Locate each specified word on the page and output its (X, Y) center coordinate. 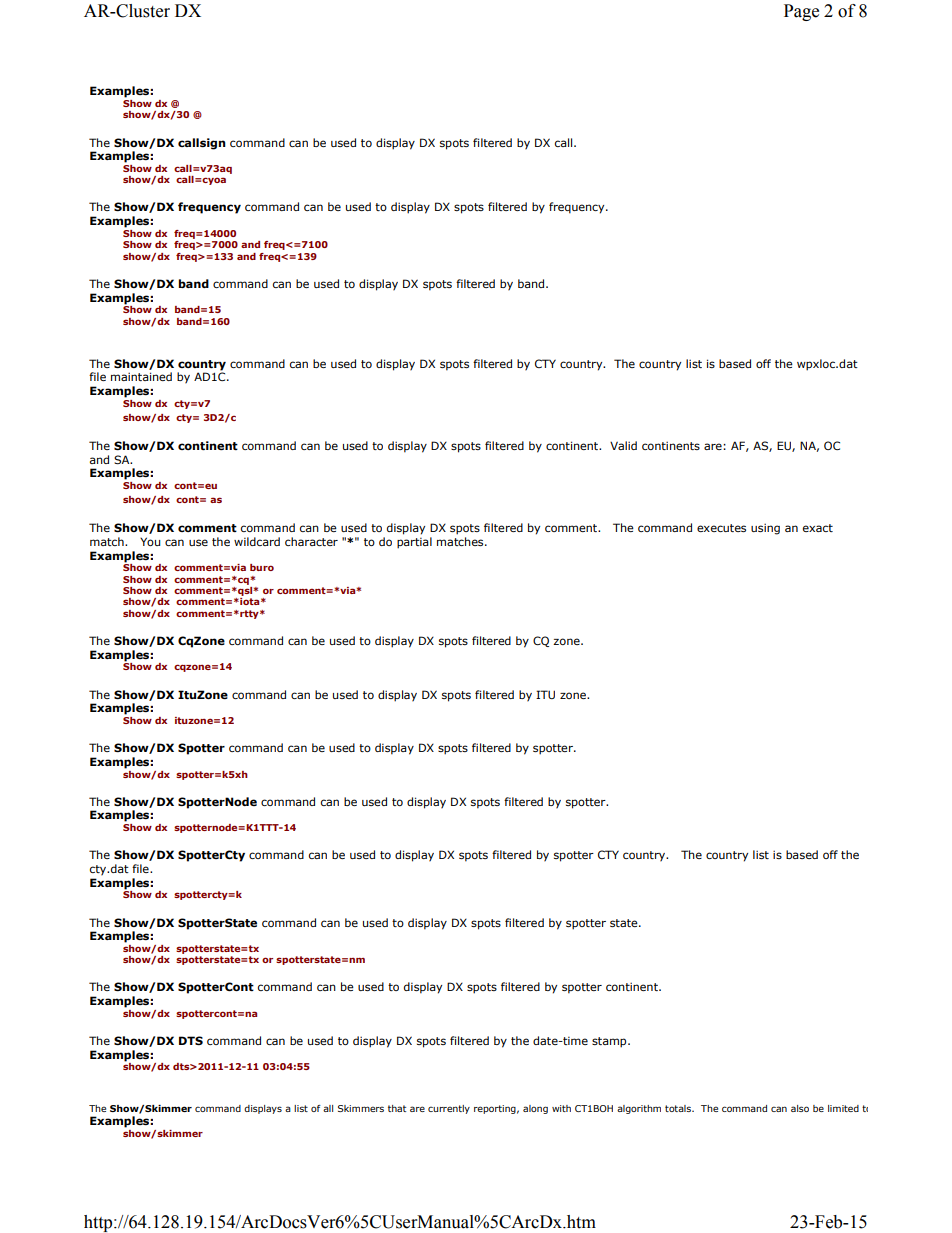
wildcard (257, 541)
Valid (623, 445)
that (397, 1108)
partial (414, 543)
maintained (141, 376)
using (765, 529)
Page (801, 12)
